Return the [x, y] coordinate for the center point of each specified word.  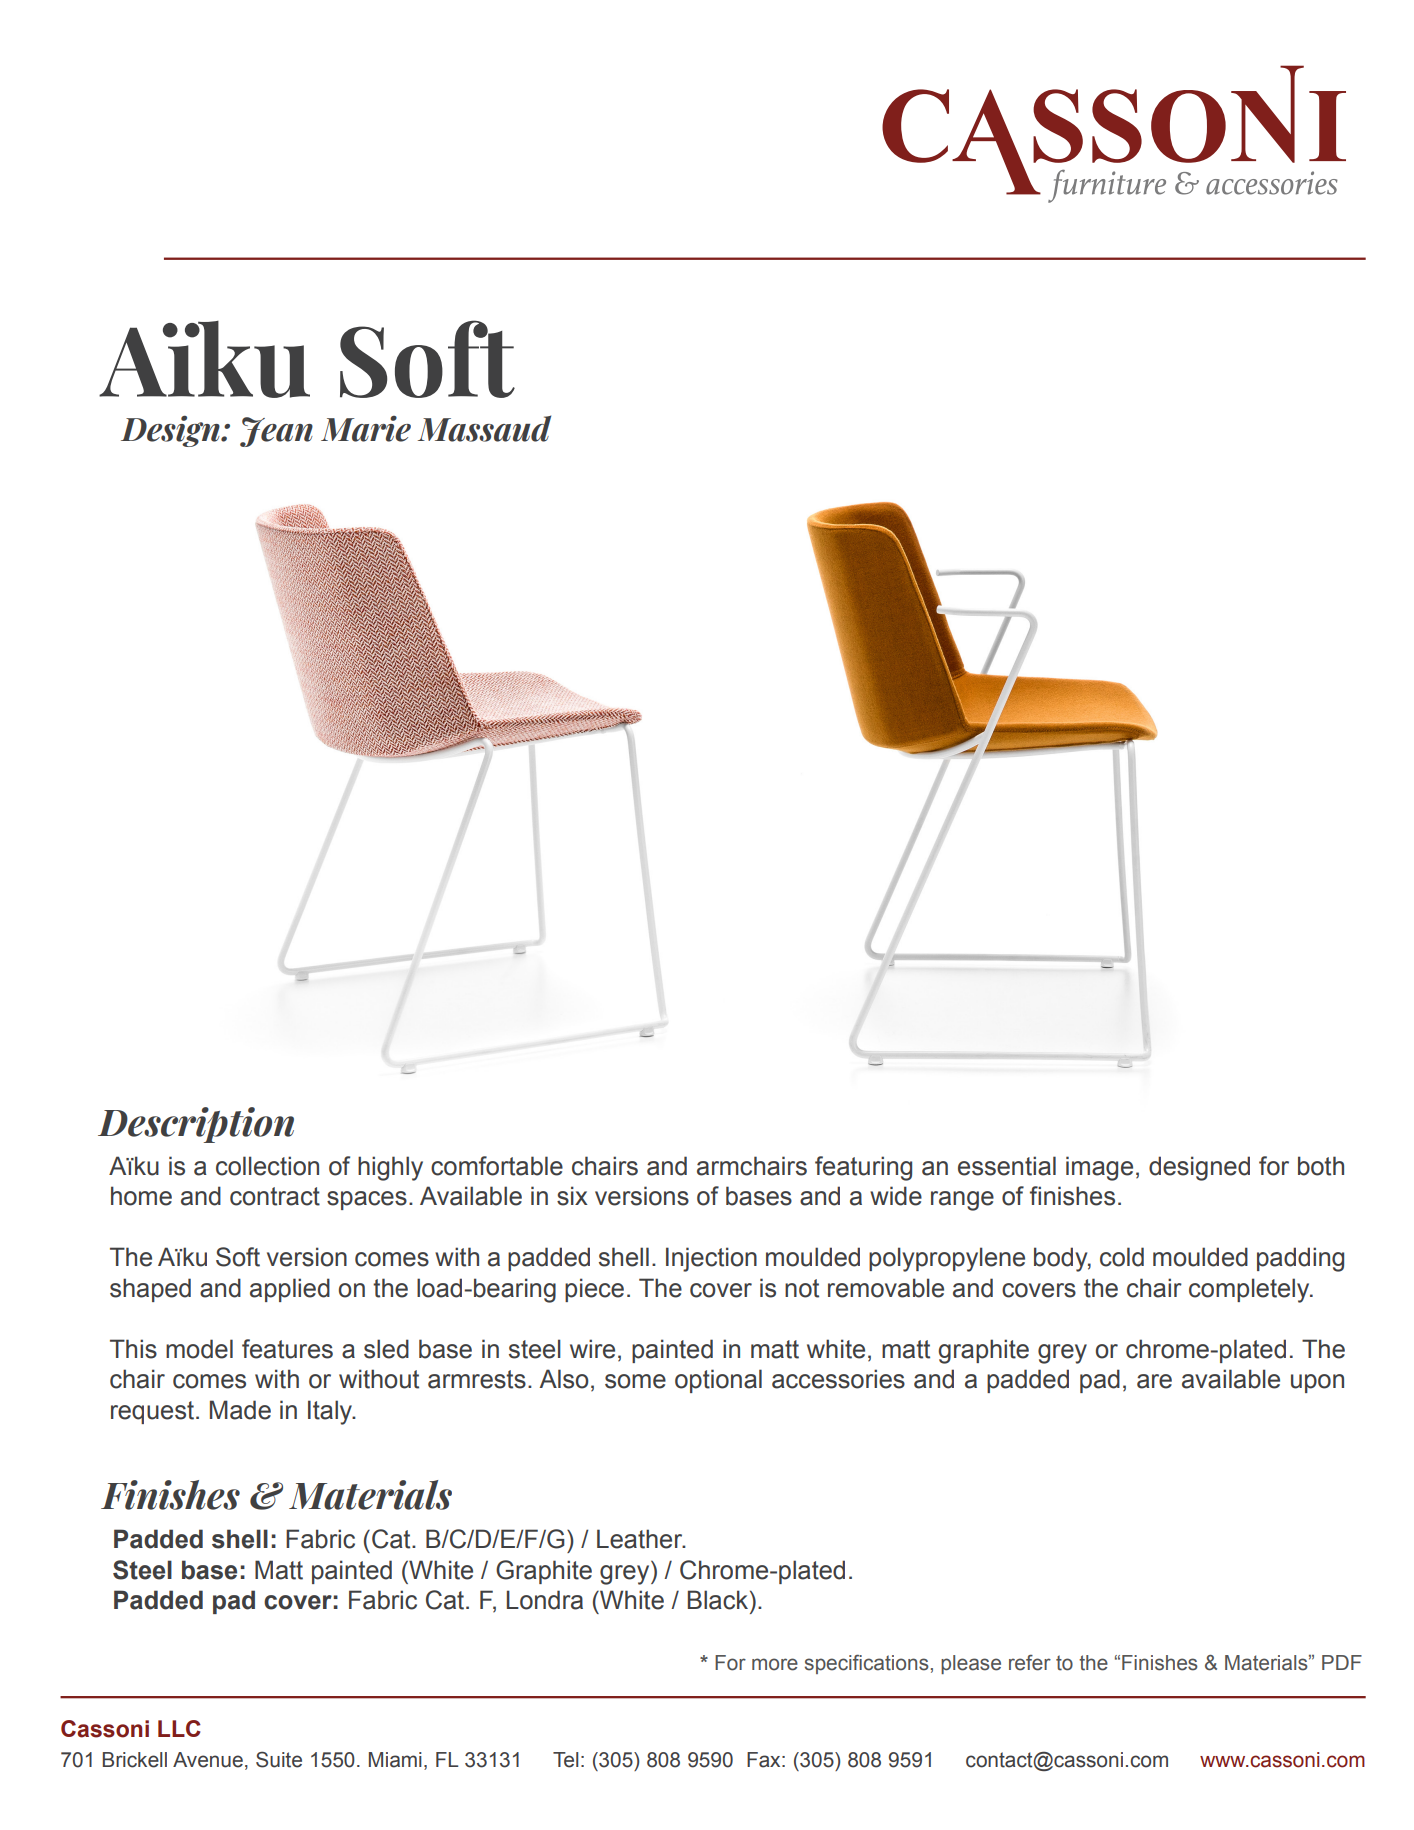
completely [1250, 1290]
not [802, 1288]
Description [196, 1125]
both [1321, 1166]
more [775, 1664]
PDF [1342, 1662]
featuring [863, 1168]
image [1099, 1168]
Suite [279, 1759]
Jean [276, 432]
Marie [366, 429]
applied [290, 1290]
